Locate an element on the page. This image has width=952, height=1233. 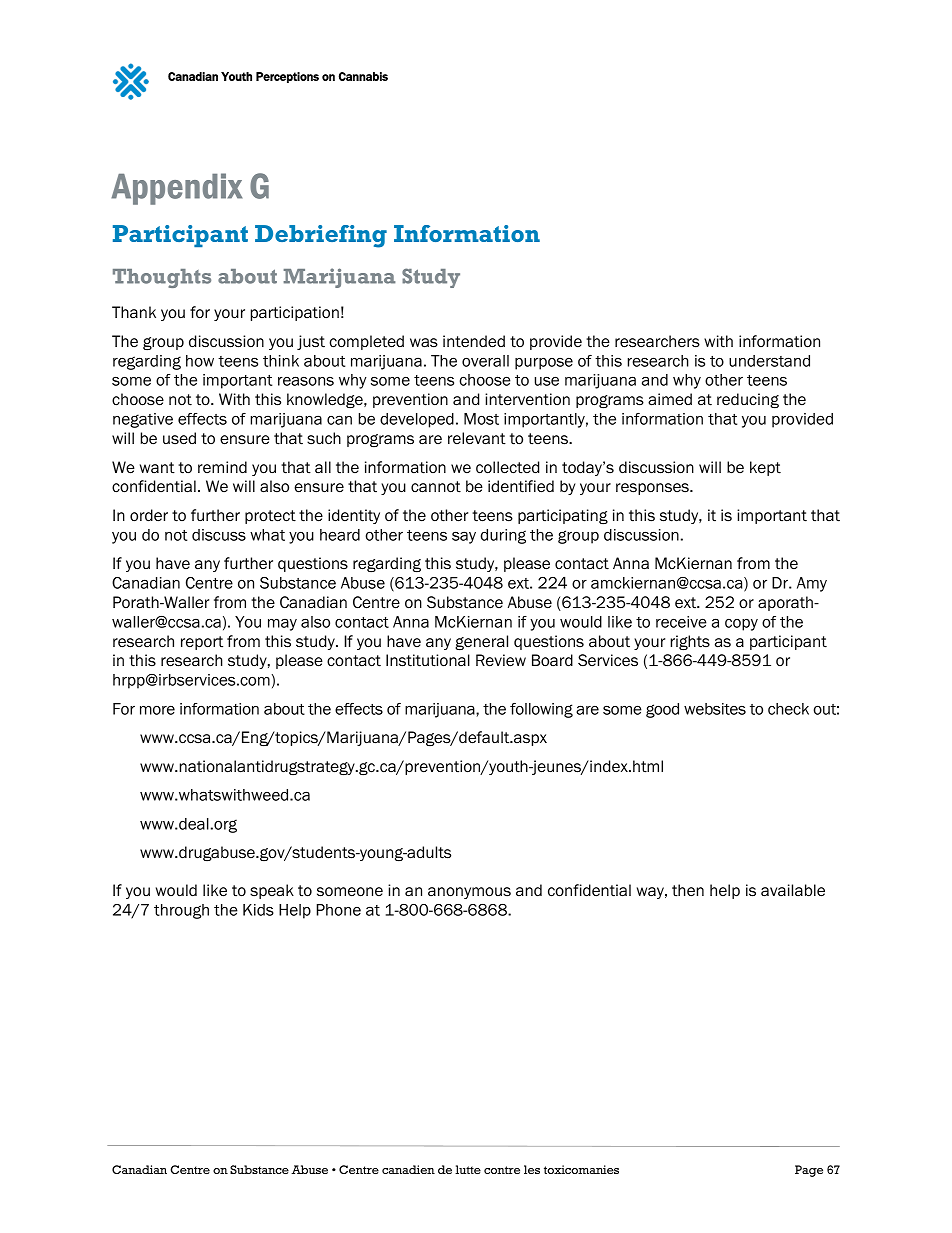
canadien is located at coordinates (408, 1169).
